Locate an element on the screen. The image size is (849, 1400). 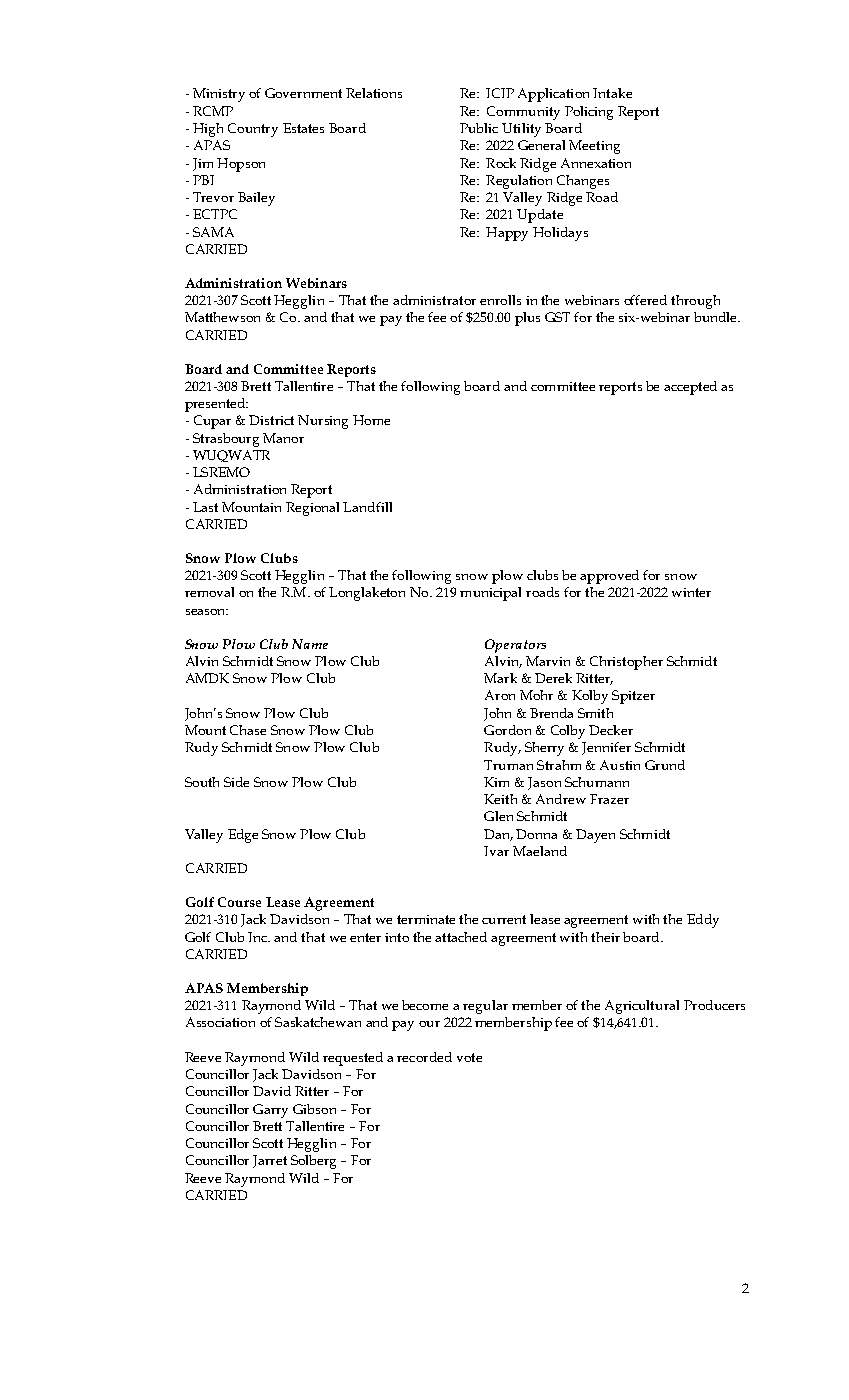
Garry is located at coordinates (270, 1111).
